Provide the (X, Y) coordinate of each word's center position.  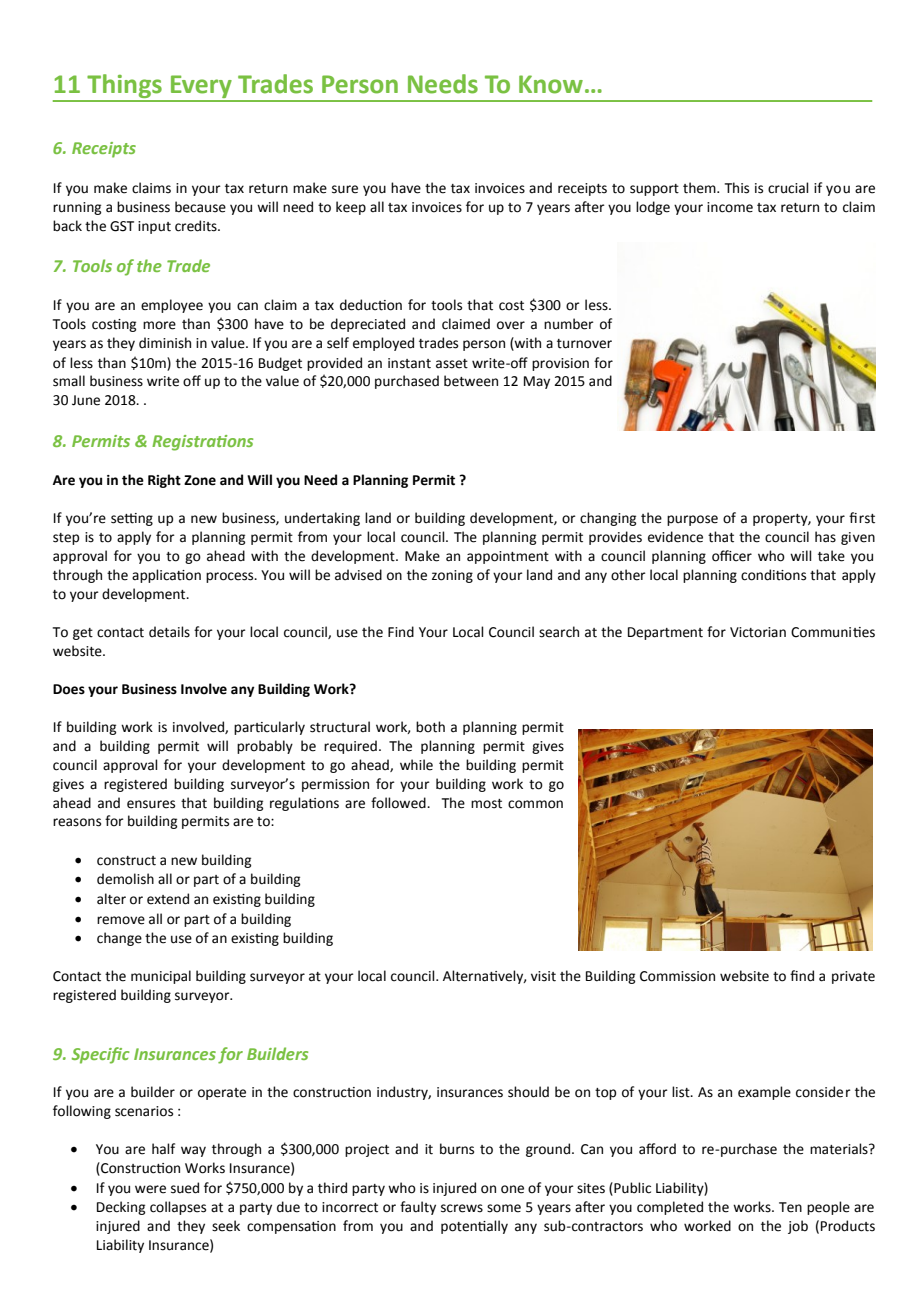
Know (551, 84)
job (798, 1227)
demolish (125, 879)
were (150, 1189)
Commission (677, 976)
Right (164, 481)
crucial (788, 188)
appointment (508, 557)
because (200, 207)
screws (462, 1208)
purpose (692, 520)
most (486, 804)
